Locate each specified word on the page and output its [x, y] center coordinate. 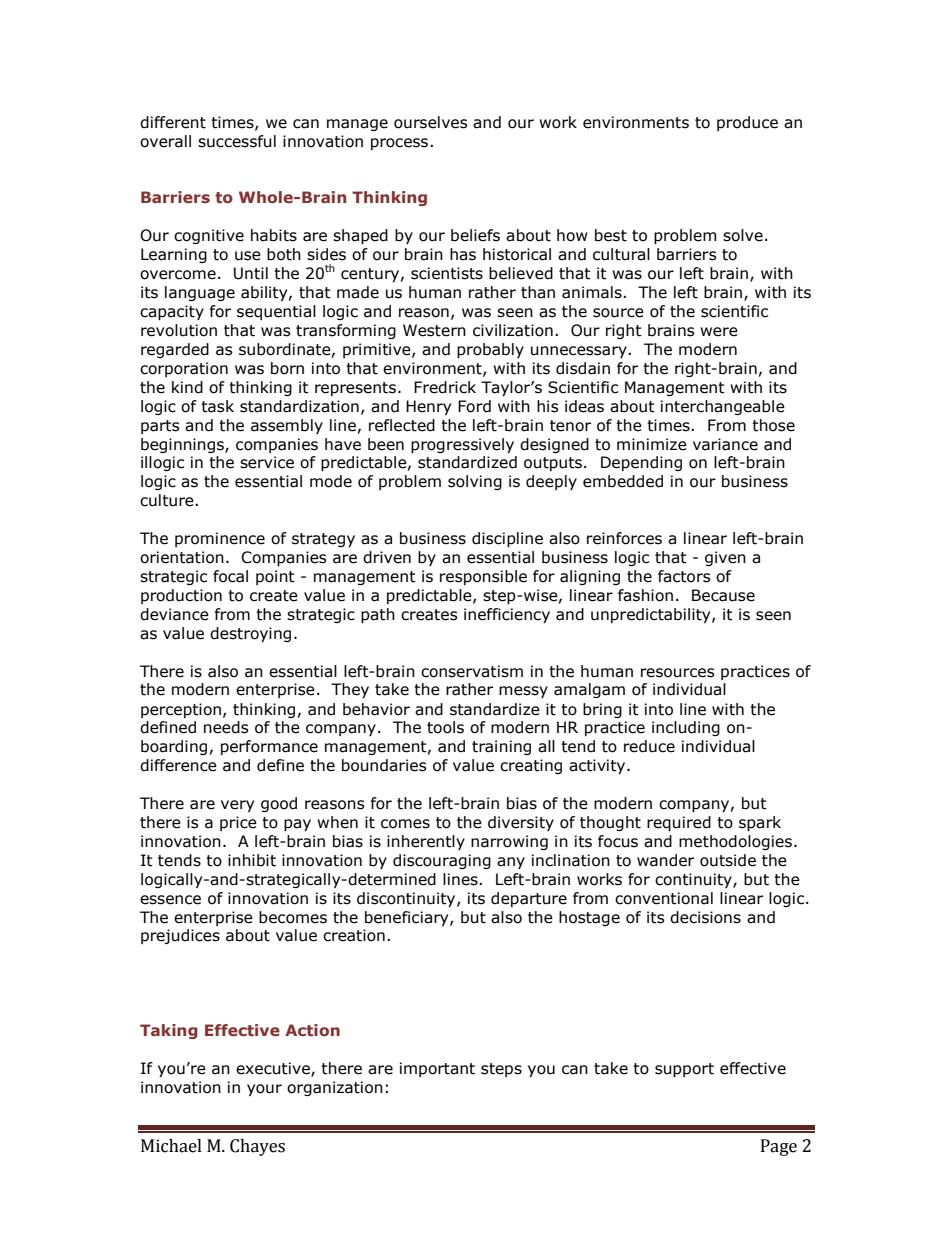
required [679, 823]
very [237, 806]
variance [725, 444]
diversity [521, 823]
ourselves [431, 122]
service [267, 462]
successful [237, 141]
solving [475, 482]
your [264, 1090]
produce [747, 123]
